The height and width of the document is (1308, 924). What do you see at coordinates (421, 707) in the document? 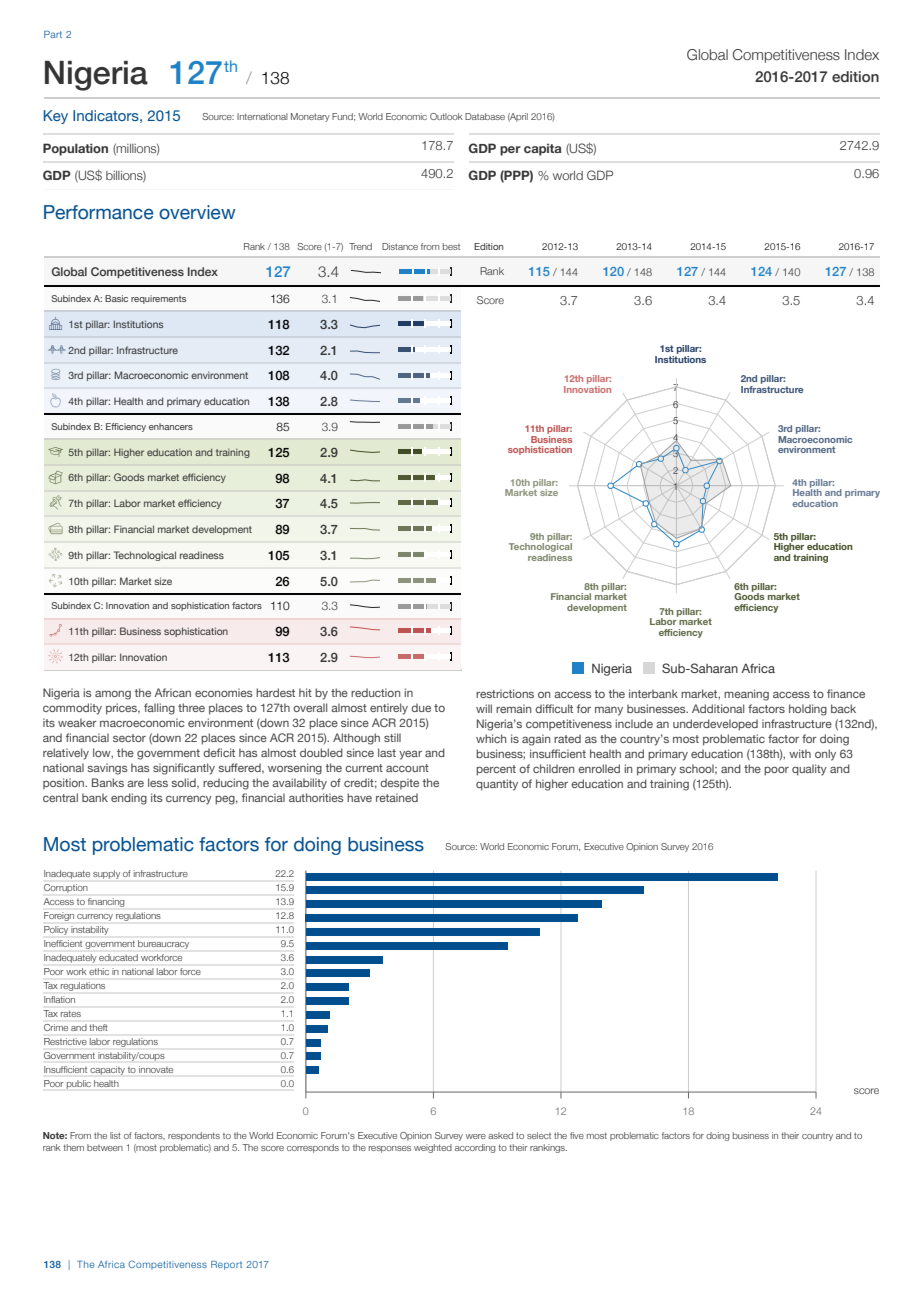
I see `due` at bounding box center [421, 707].
